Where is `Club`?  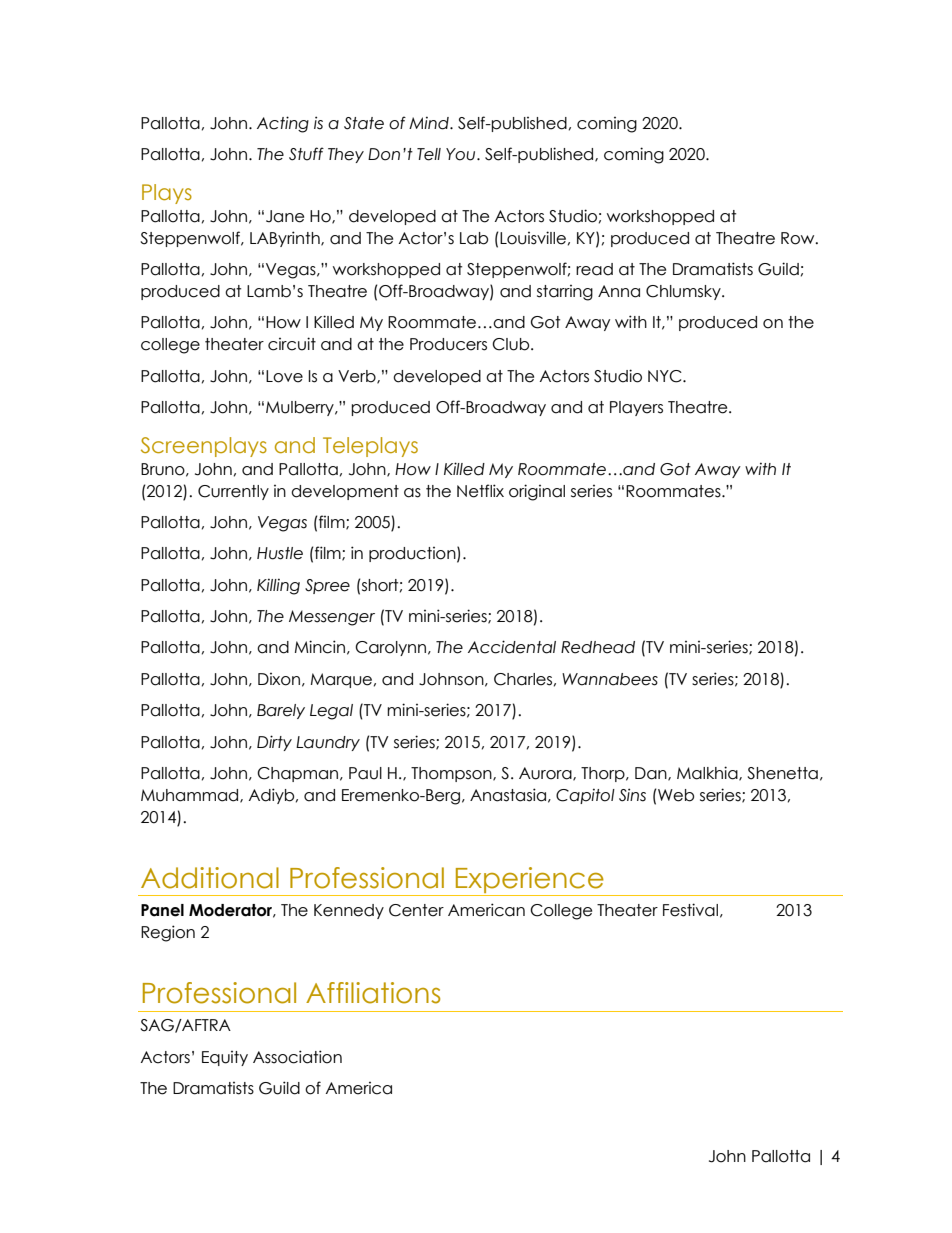
Club is located at coordinates (512, 344).
